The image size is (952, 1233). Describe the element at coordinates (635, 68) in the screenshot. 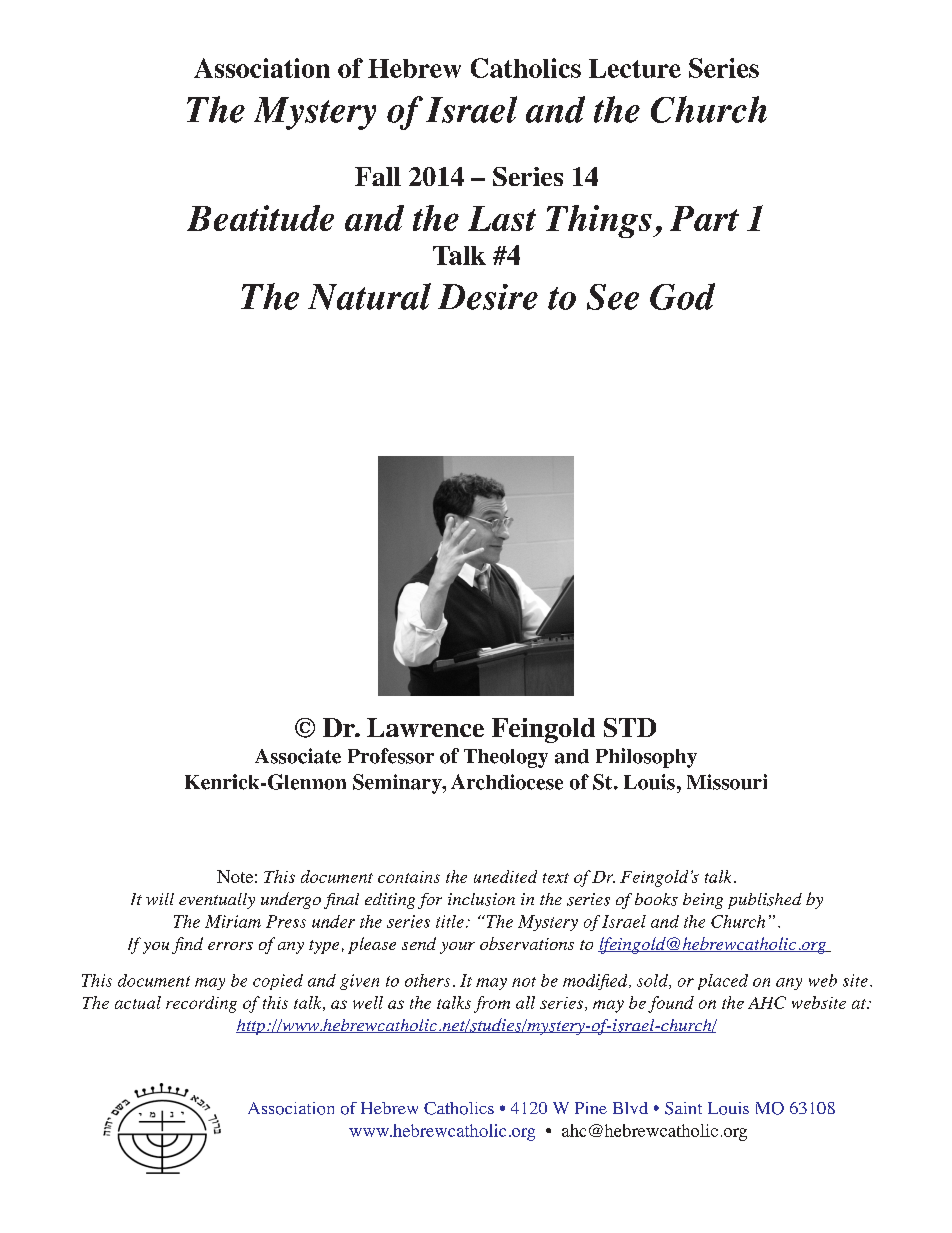

I see `Lecture` at that location.
